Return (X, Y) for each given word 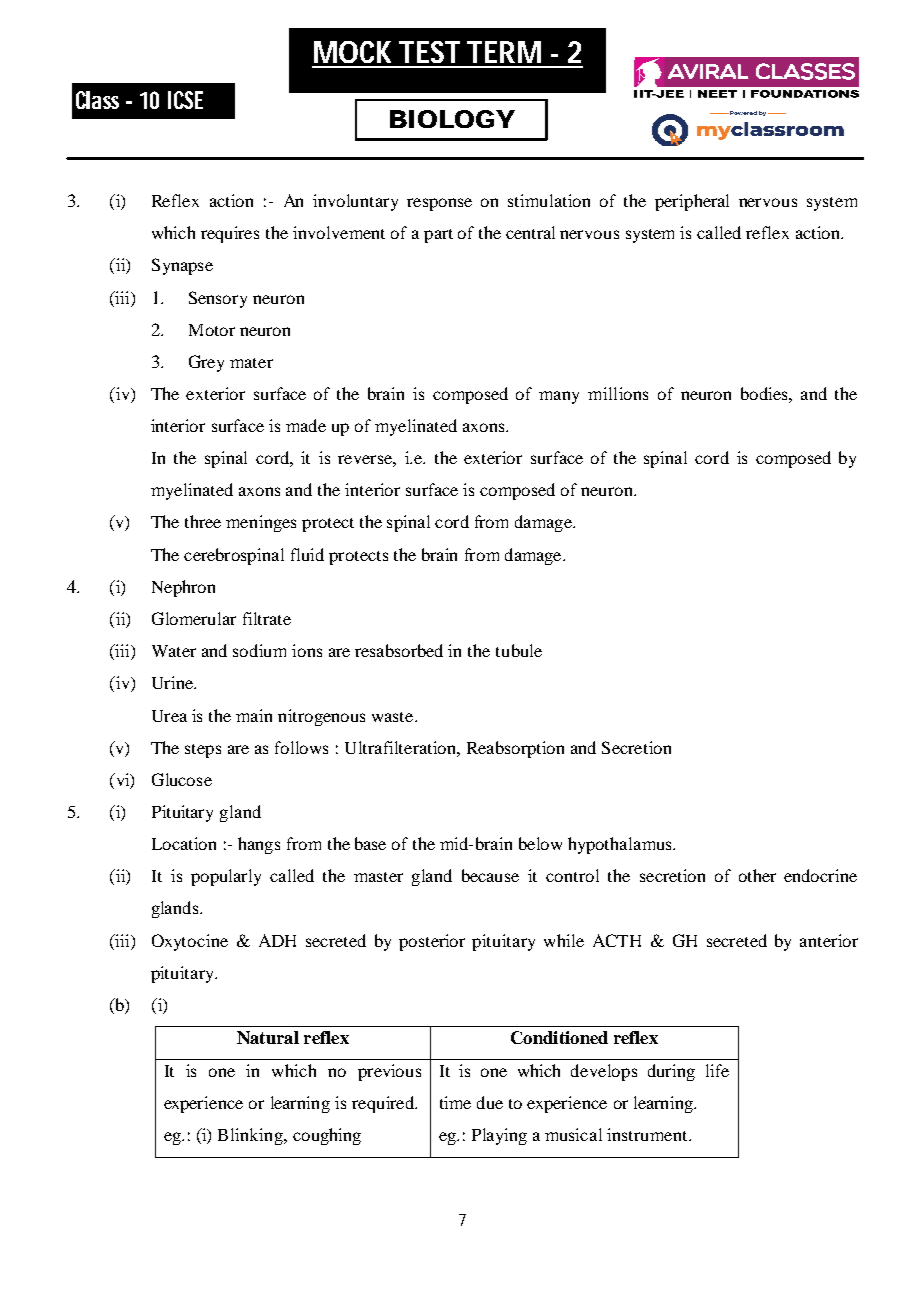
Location (184, 843)
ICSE (185, 100)
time (455, 1102)
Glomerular (194, 618)
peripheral (692, 202)
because (490, 875)
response (439, 204)
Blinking (251, 1136)
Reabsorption (515, 749)
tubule (519, 650)
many (559, 397)
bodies (765, 393)
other (757, 875)
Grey (206, 363)
